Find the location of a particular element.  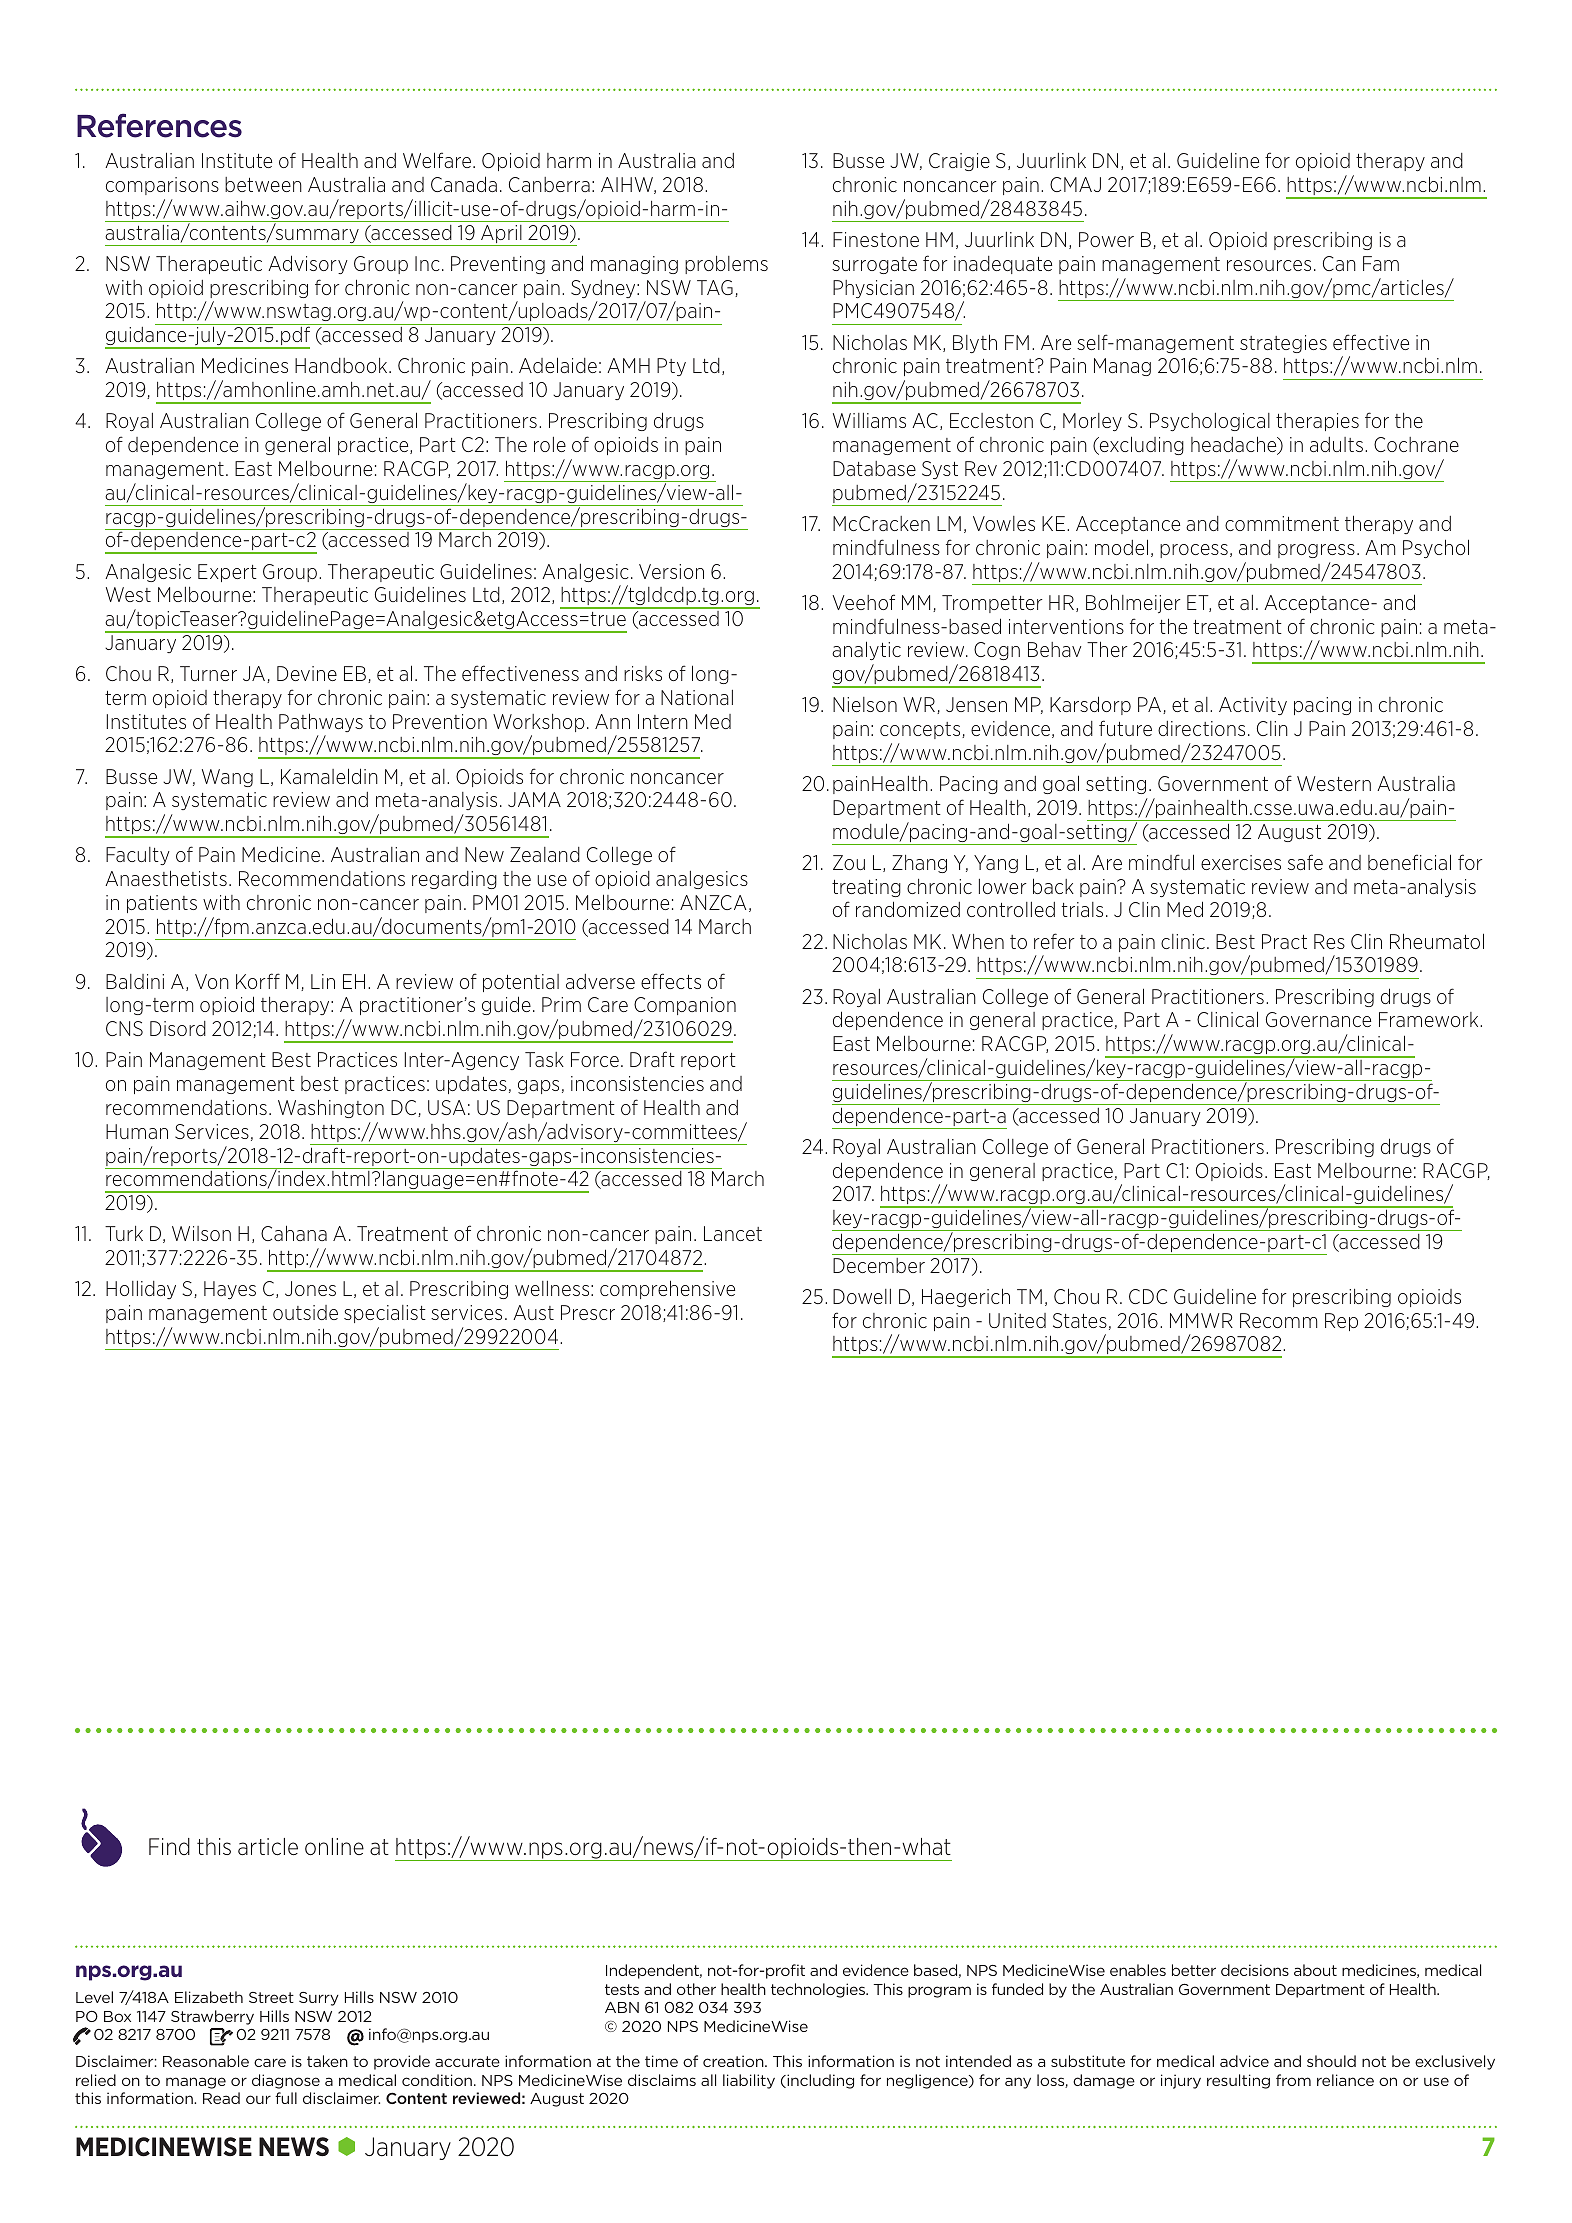

outside is located at coordinates (305, 1312).
